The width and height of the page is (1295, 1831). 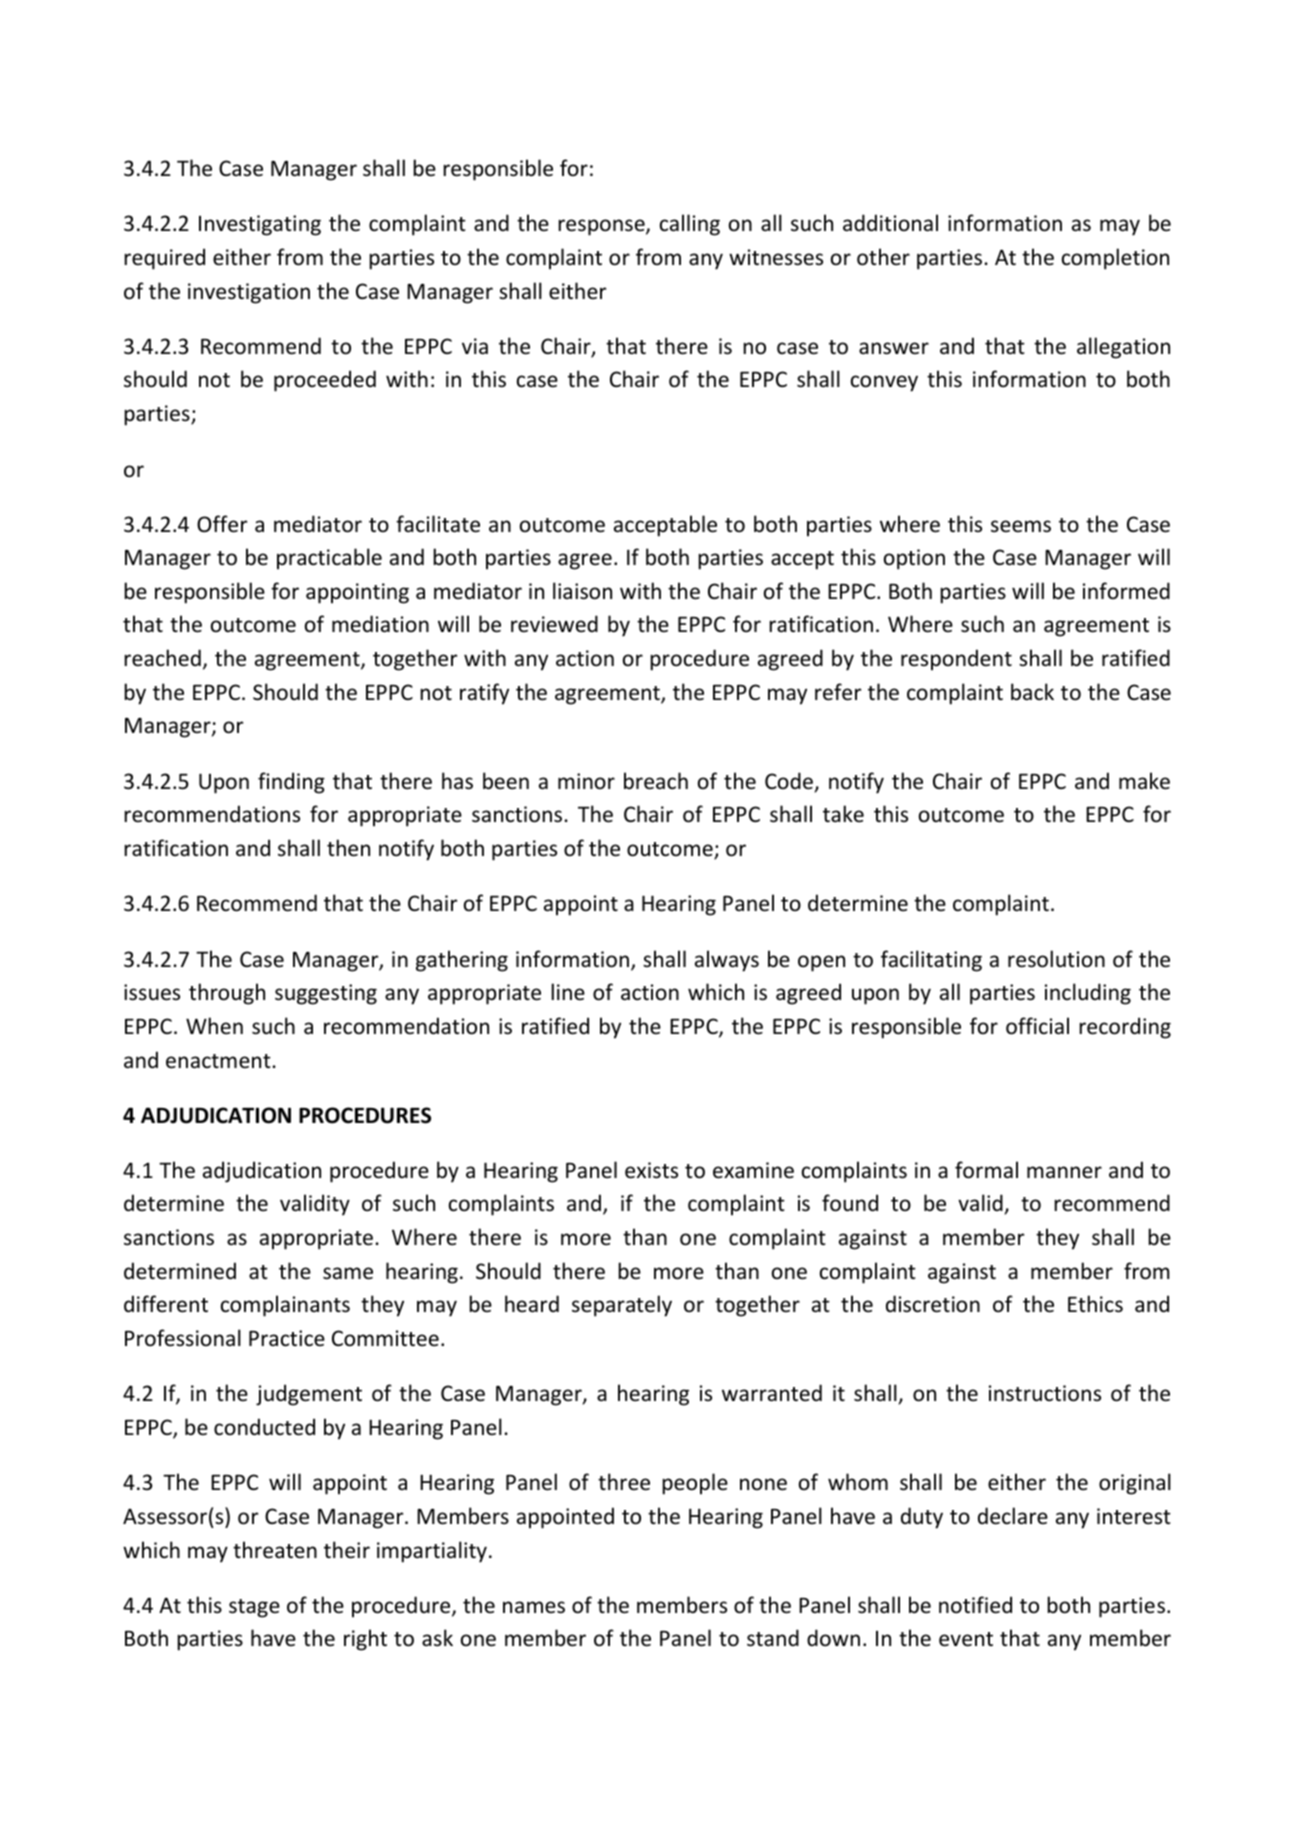 I want to click on completion, so click(x=1115, y=259).
